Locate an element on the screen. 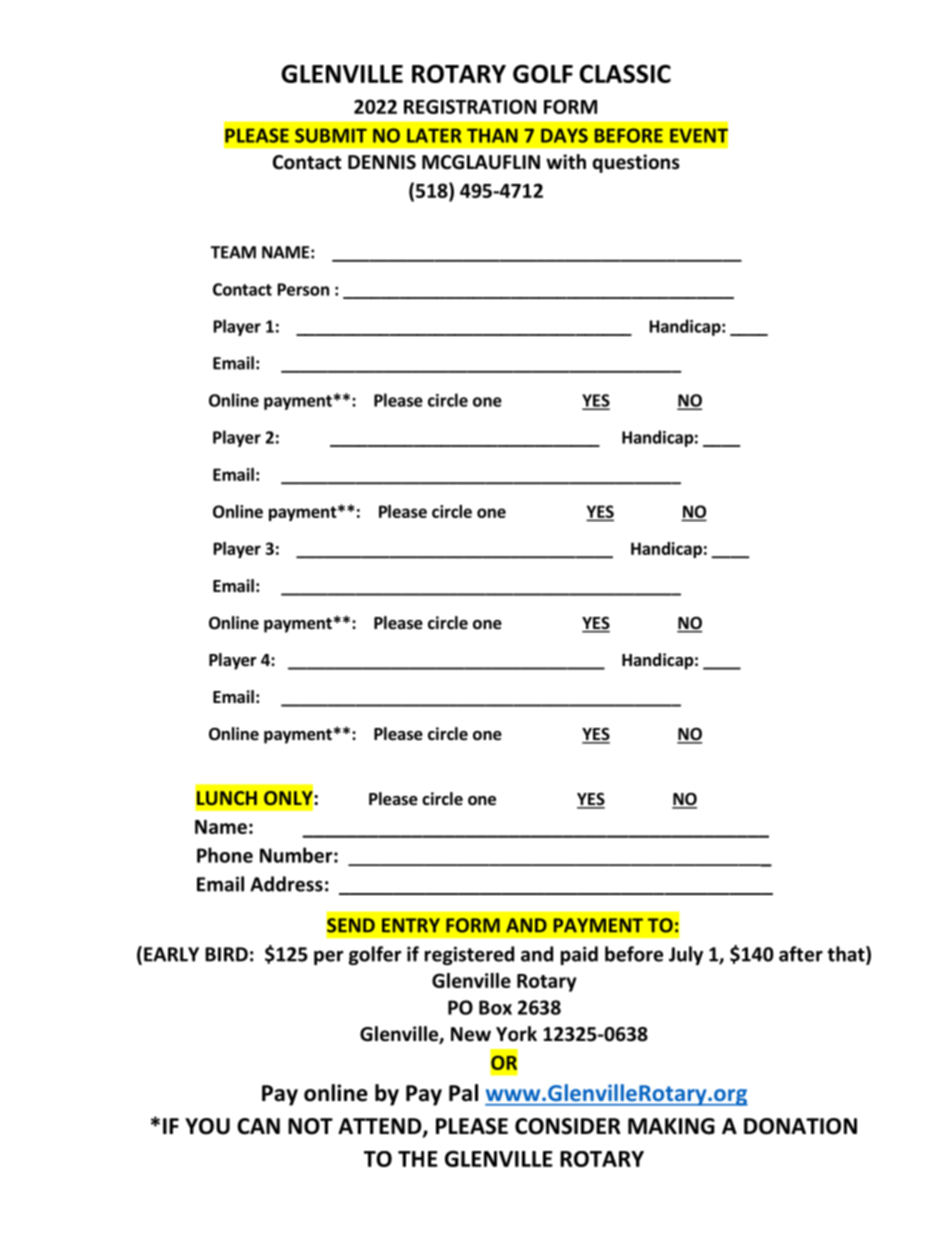  LUNCH is located at coordinates (227, 798).
